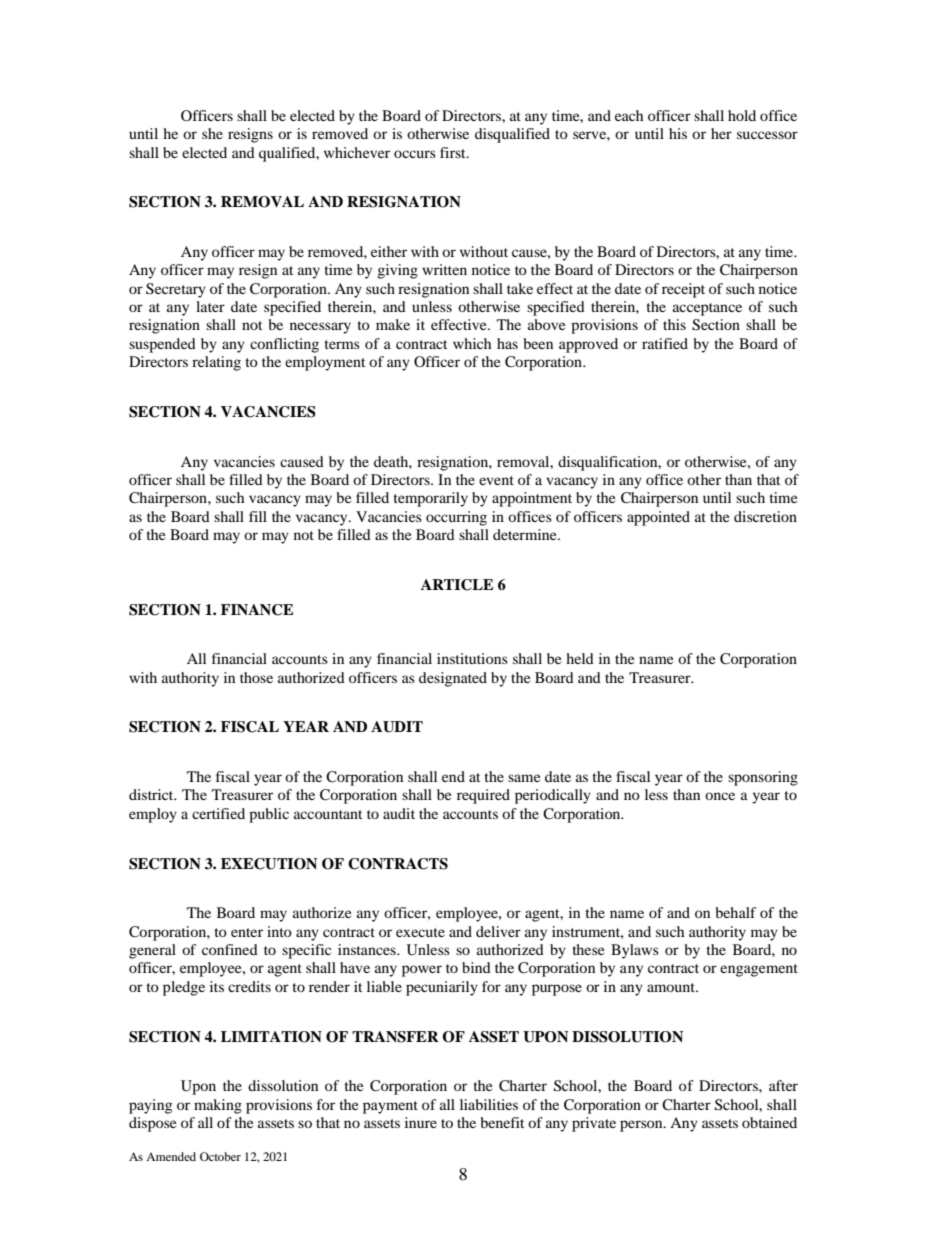 The height and width of the image is (1241, 952). I want to click on first, so click(454, 152).
